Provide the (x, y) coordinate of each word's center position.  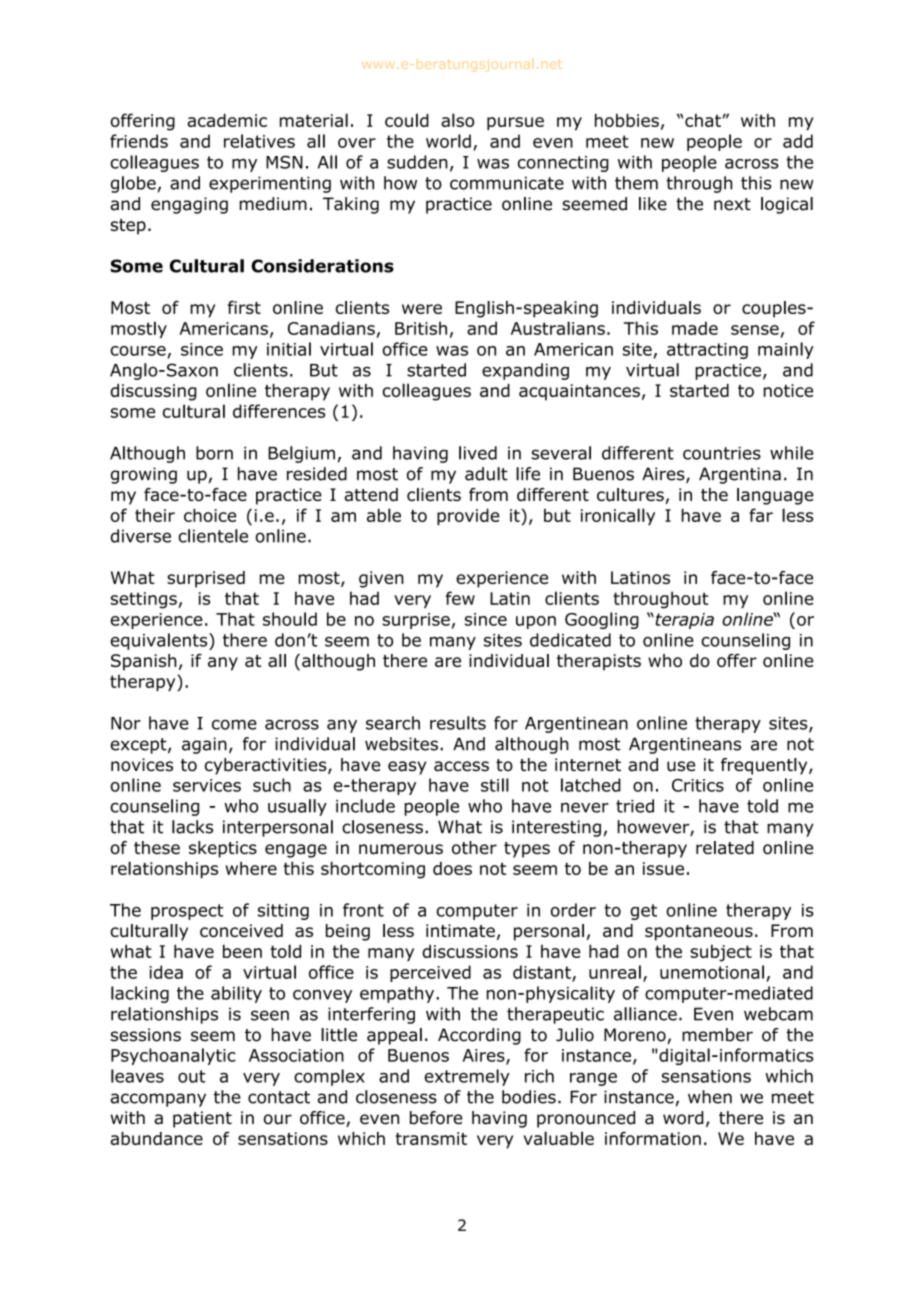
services (207, 785)
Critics (698, 785)
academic (227, 120)
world (448, 141)
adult (486, 474)
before (436, 1118)
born (214, 453)
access (461, 766)
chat (703, 120)
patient (202, 1119)
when (710, 1097)
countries (722, 453)
